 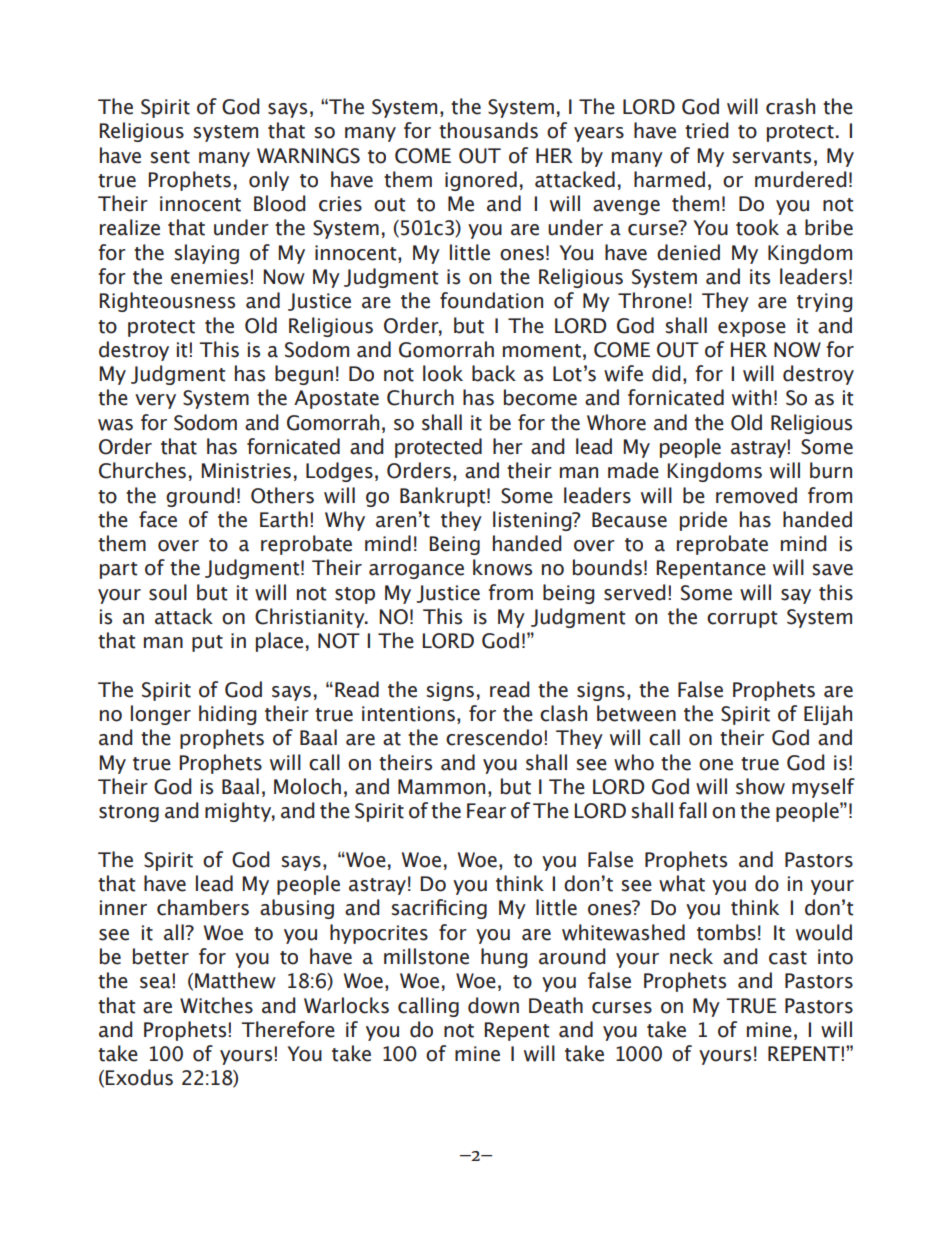 What do you see at coordinates (168, 592) in the screenshot?
I see `soul` at bounding box center [168, 592].
